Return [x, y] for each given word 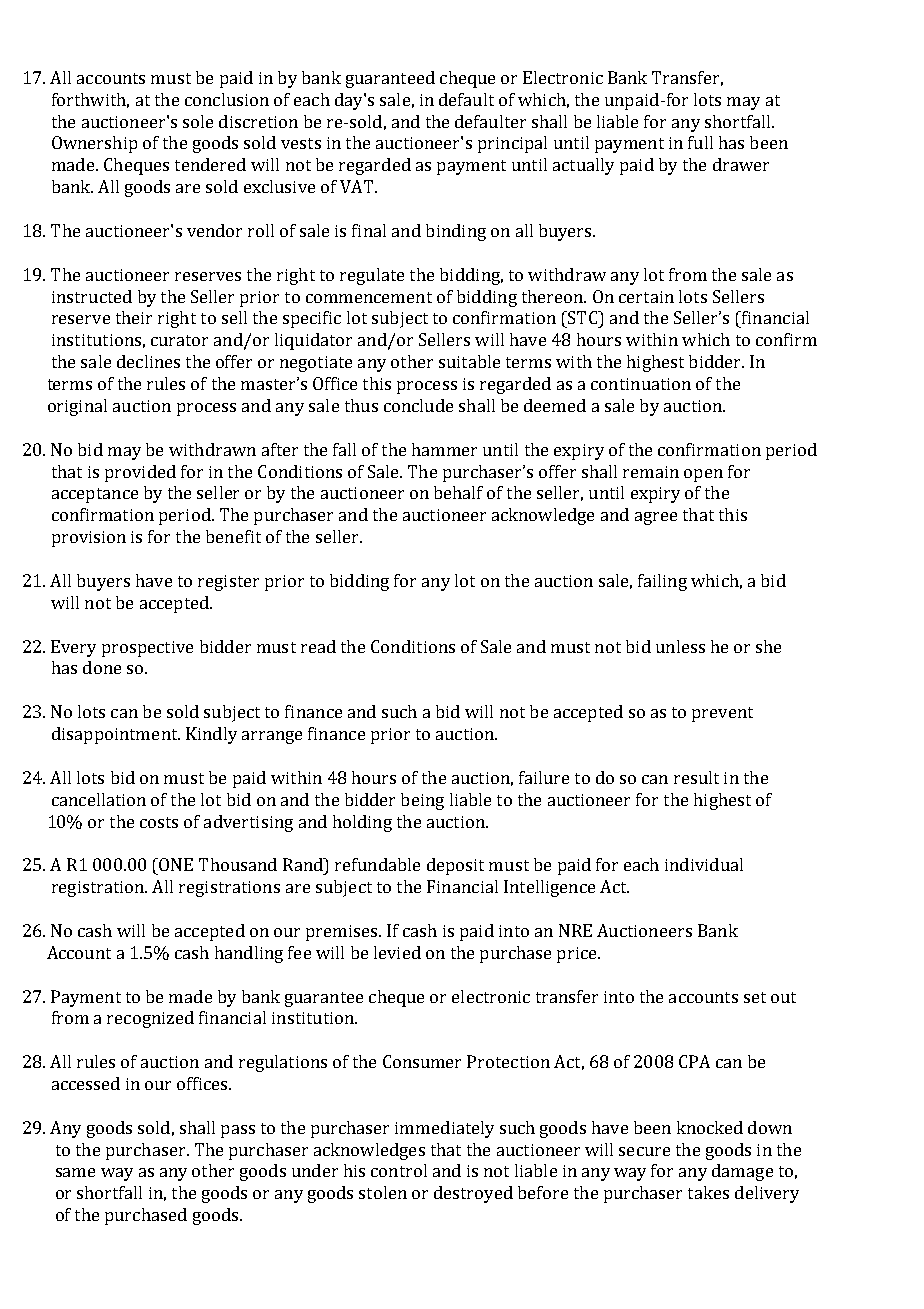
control [399, 1170]
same [75, 1172]
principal [512, 144]
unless [680, 646]
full [700, 142]
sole [198, 121]
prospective [147, 649]
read [318, 646]
